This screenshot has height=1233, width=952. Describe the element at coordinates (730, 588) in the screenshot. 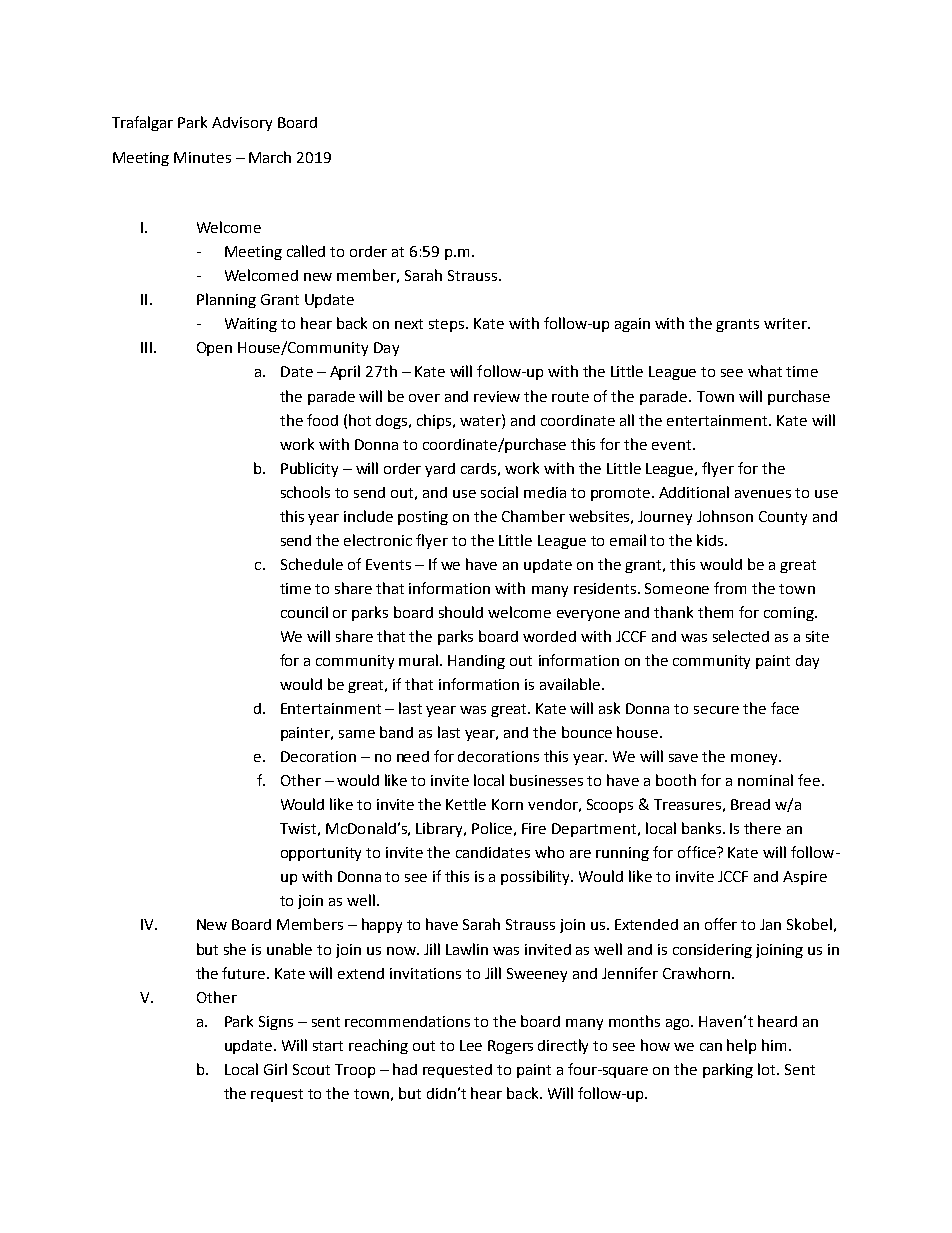

I see `from` at that location.
